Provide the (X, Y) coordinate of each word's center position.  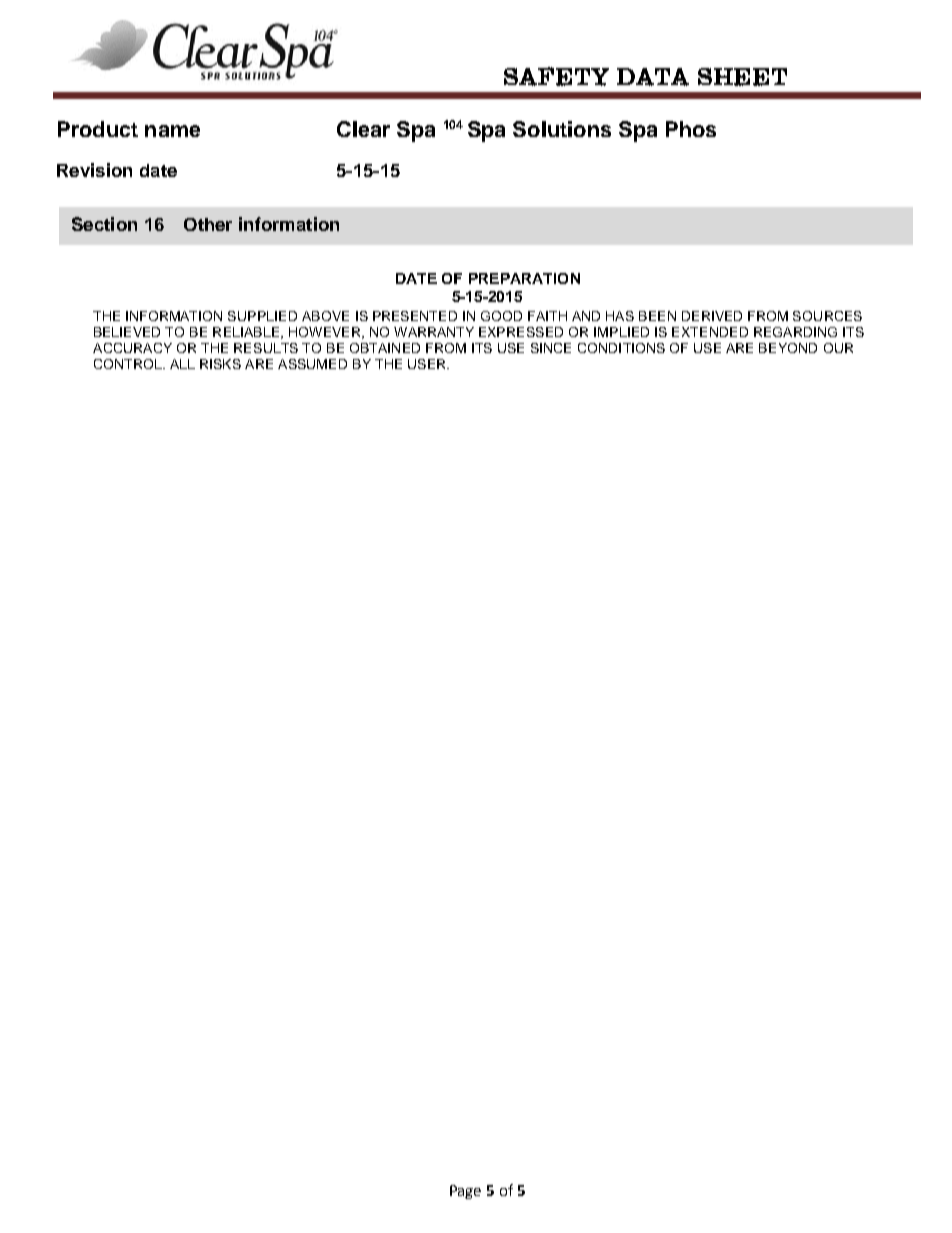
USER (428, 364)
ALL (182, 364)
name (172, 131)
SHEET (742, 77)
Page (465, 1192)
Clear (363, 129)
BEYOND (788, 348)
